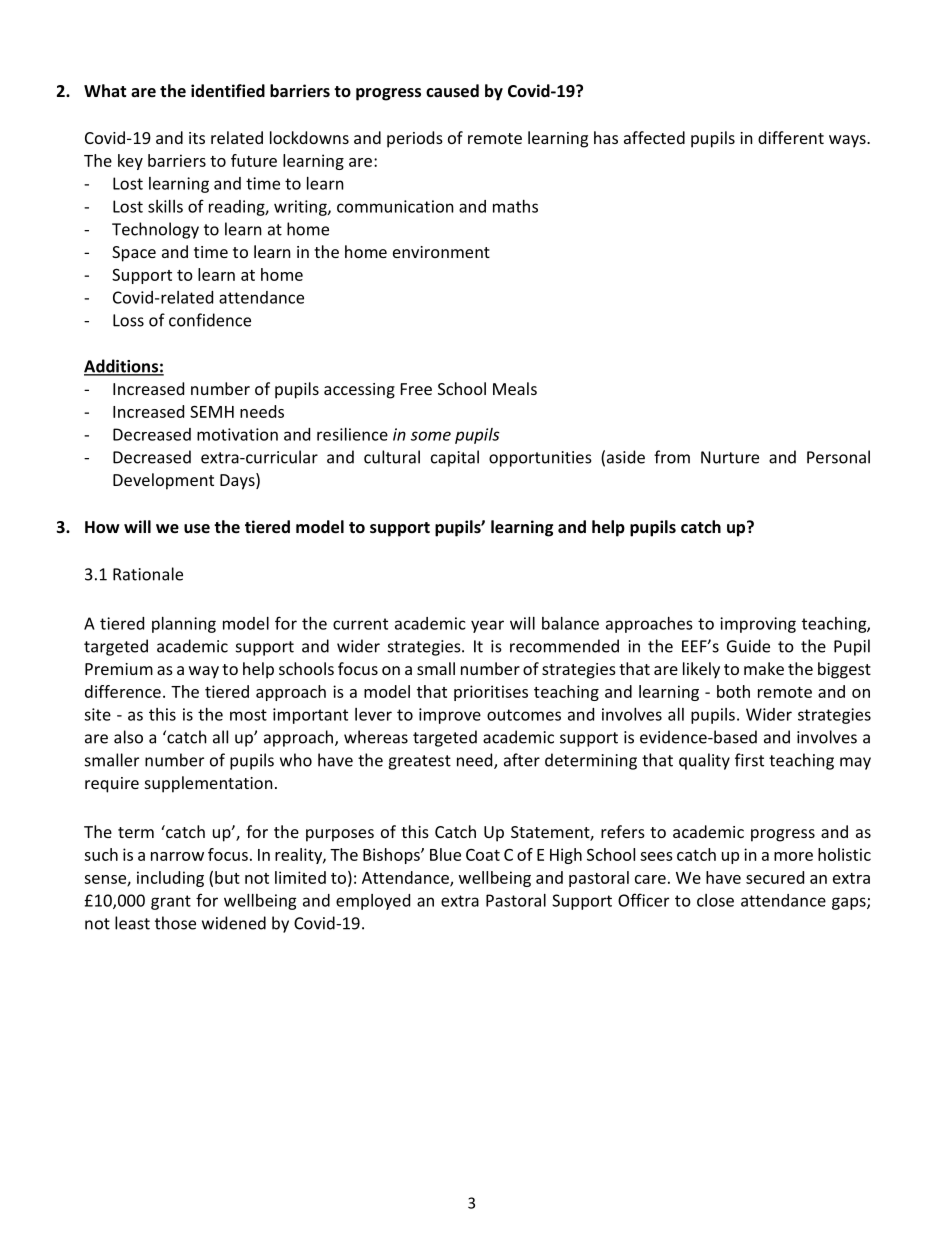  Describe the element at coordinates (483, 855) in the image. I see `Coat` at that location.
